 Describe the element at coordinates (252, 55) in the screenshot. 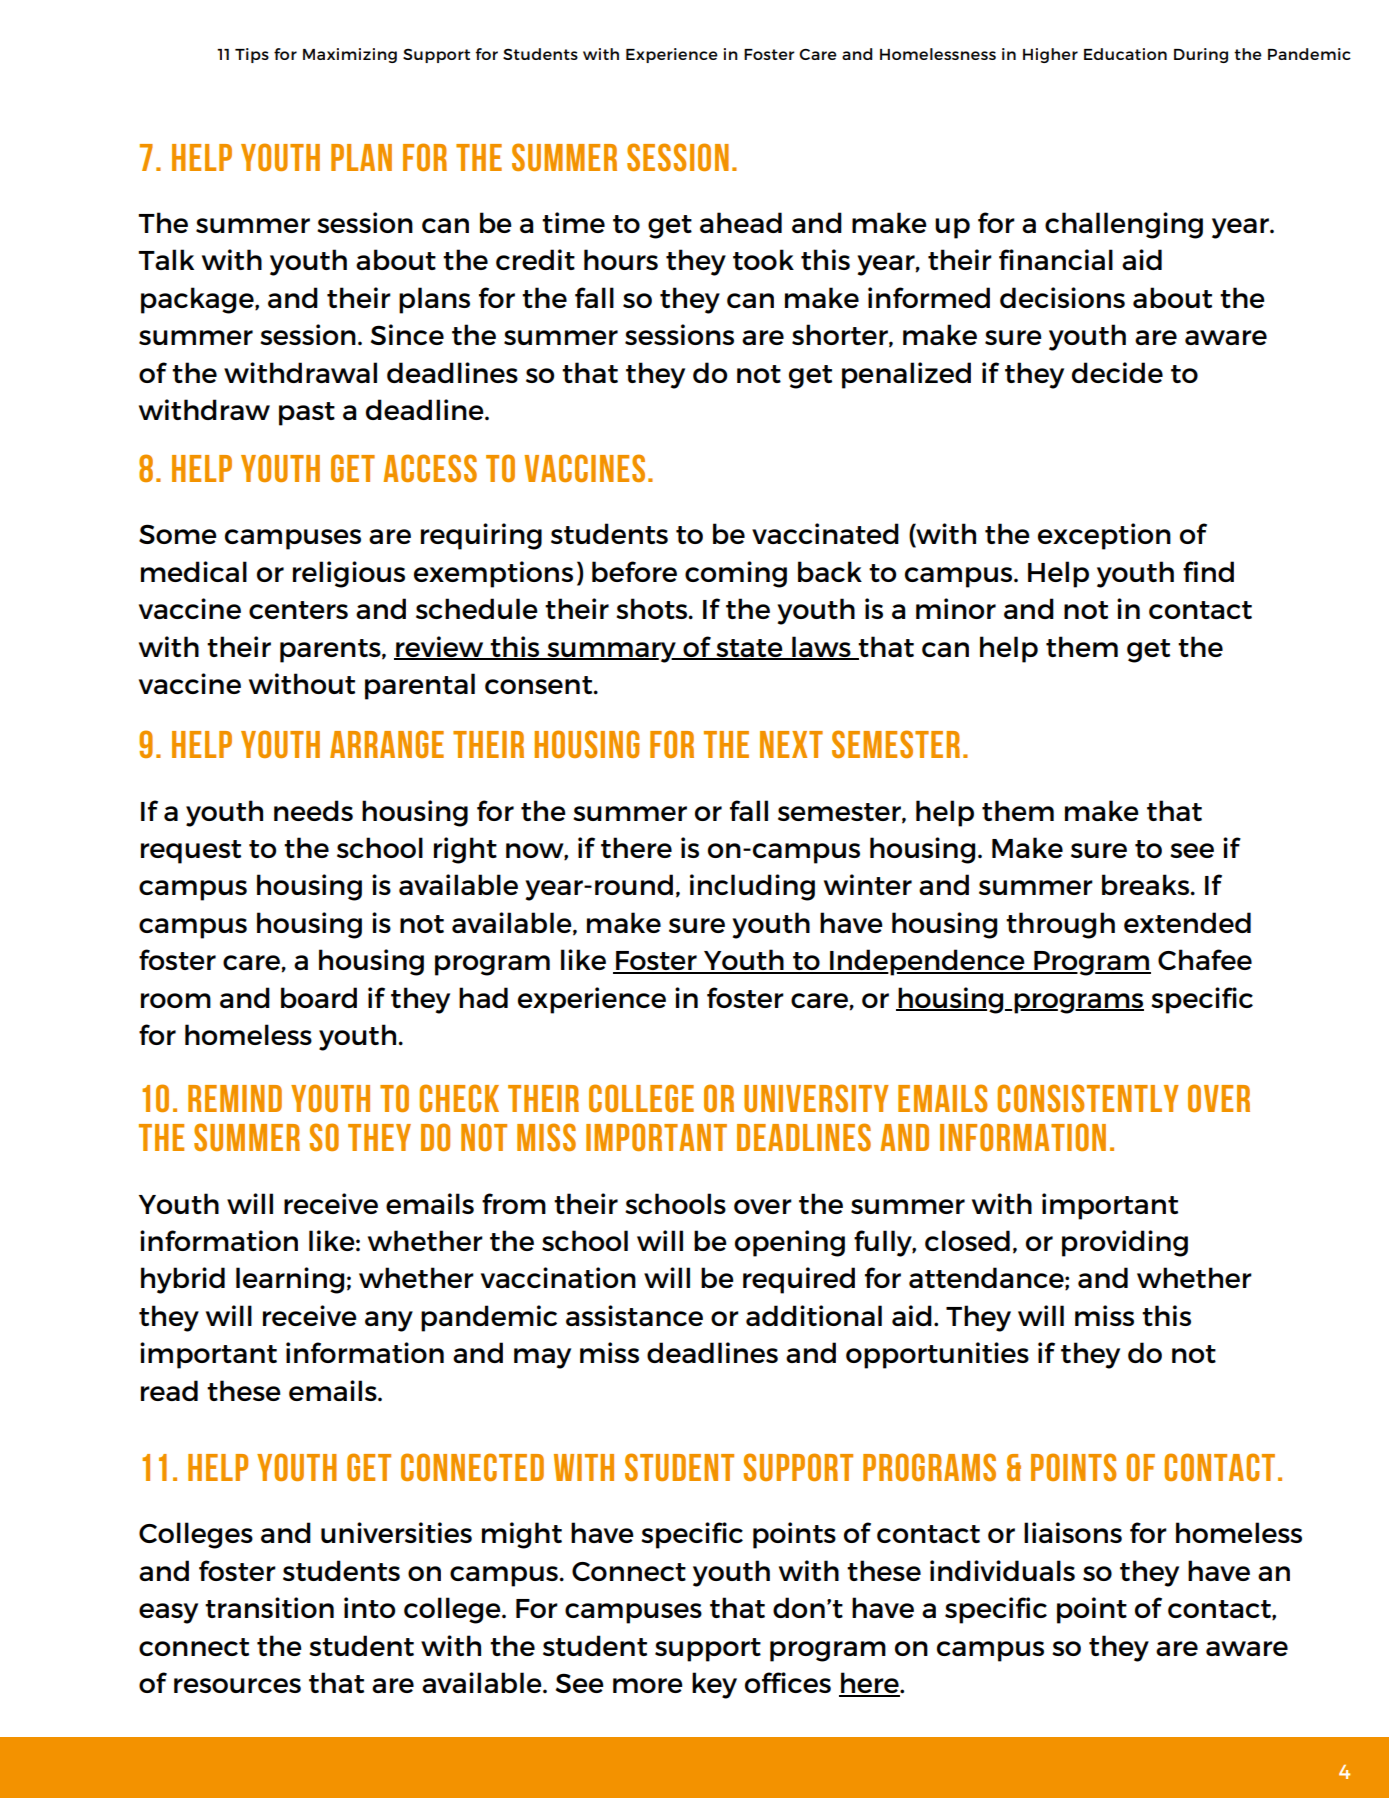

I see `Tips` at that location.
